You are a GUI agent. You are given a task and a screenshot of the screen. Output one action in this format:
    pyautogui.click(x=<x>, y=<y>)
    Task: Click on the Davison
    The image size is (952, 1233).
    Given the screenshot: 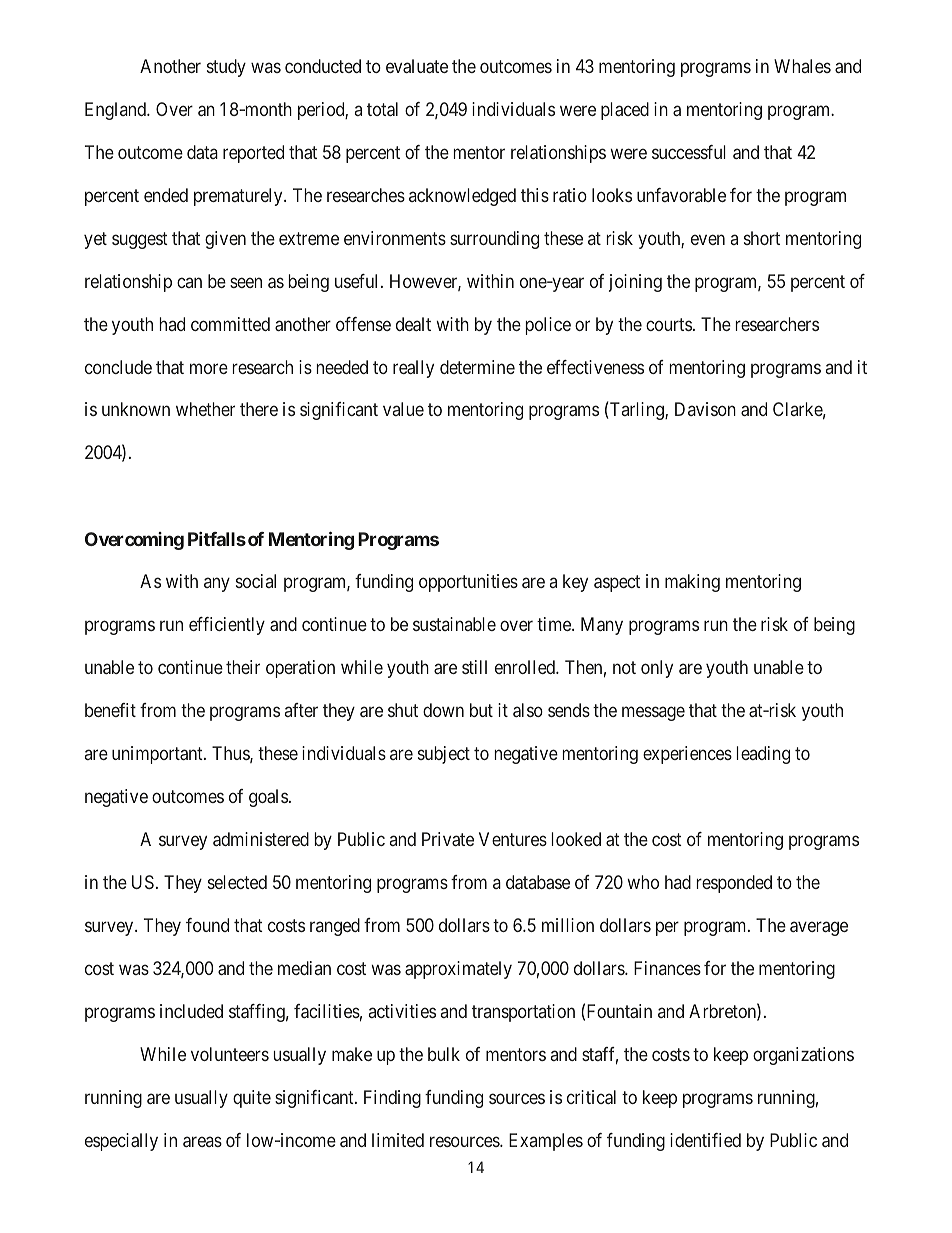 What is the action you would take?
    pyautogui.click(x=705, y=409)
